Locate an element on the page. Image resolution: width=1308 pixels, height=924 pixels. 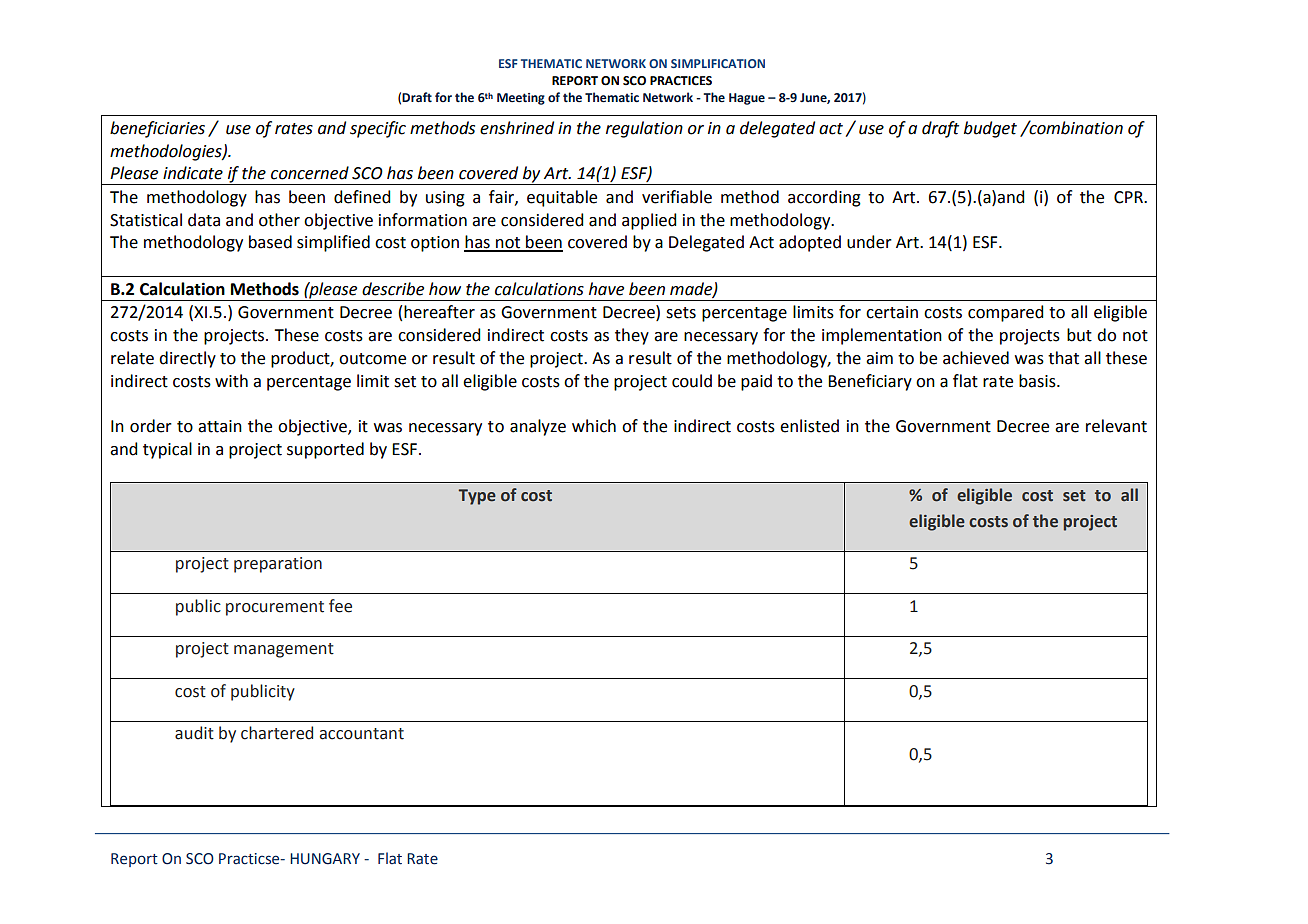
with is located at coordinates (231, 381).
